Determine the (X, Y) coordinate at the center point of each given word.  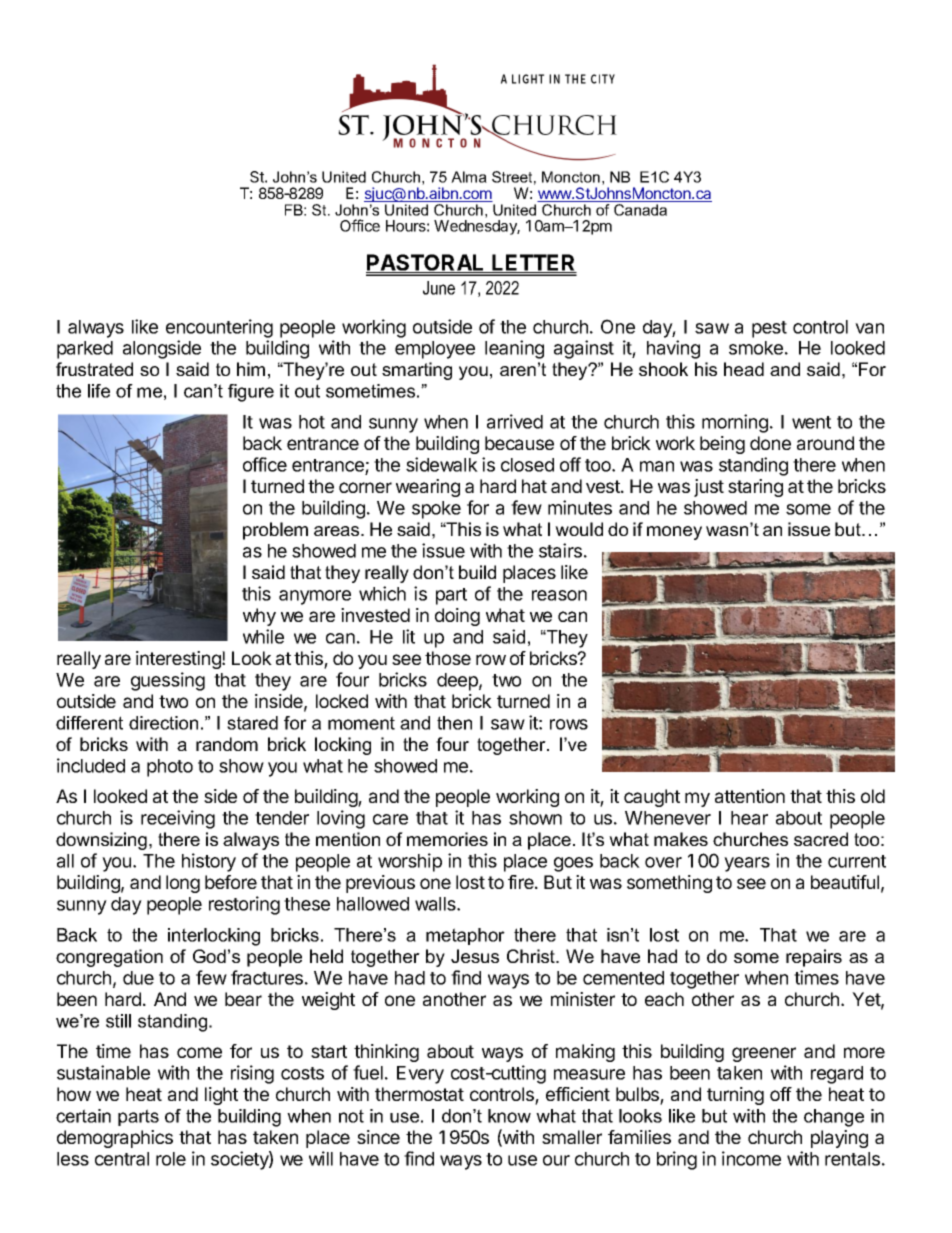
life (99, 391)
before (231, 882)
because (519, 443)
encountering (219, 328)
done (770, 443)
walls (436, 904)
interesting (179, 660)
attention (750, 796)
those (448, 658)
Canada (640, 210)
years (747, 864)
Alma (469, 177)
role (171, 1159)
